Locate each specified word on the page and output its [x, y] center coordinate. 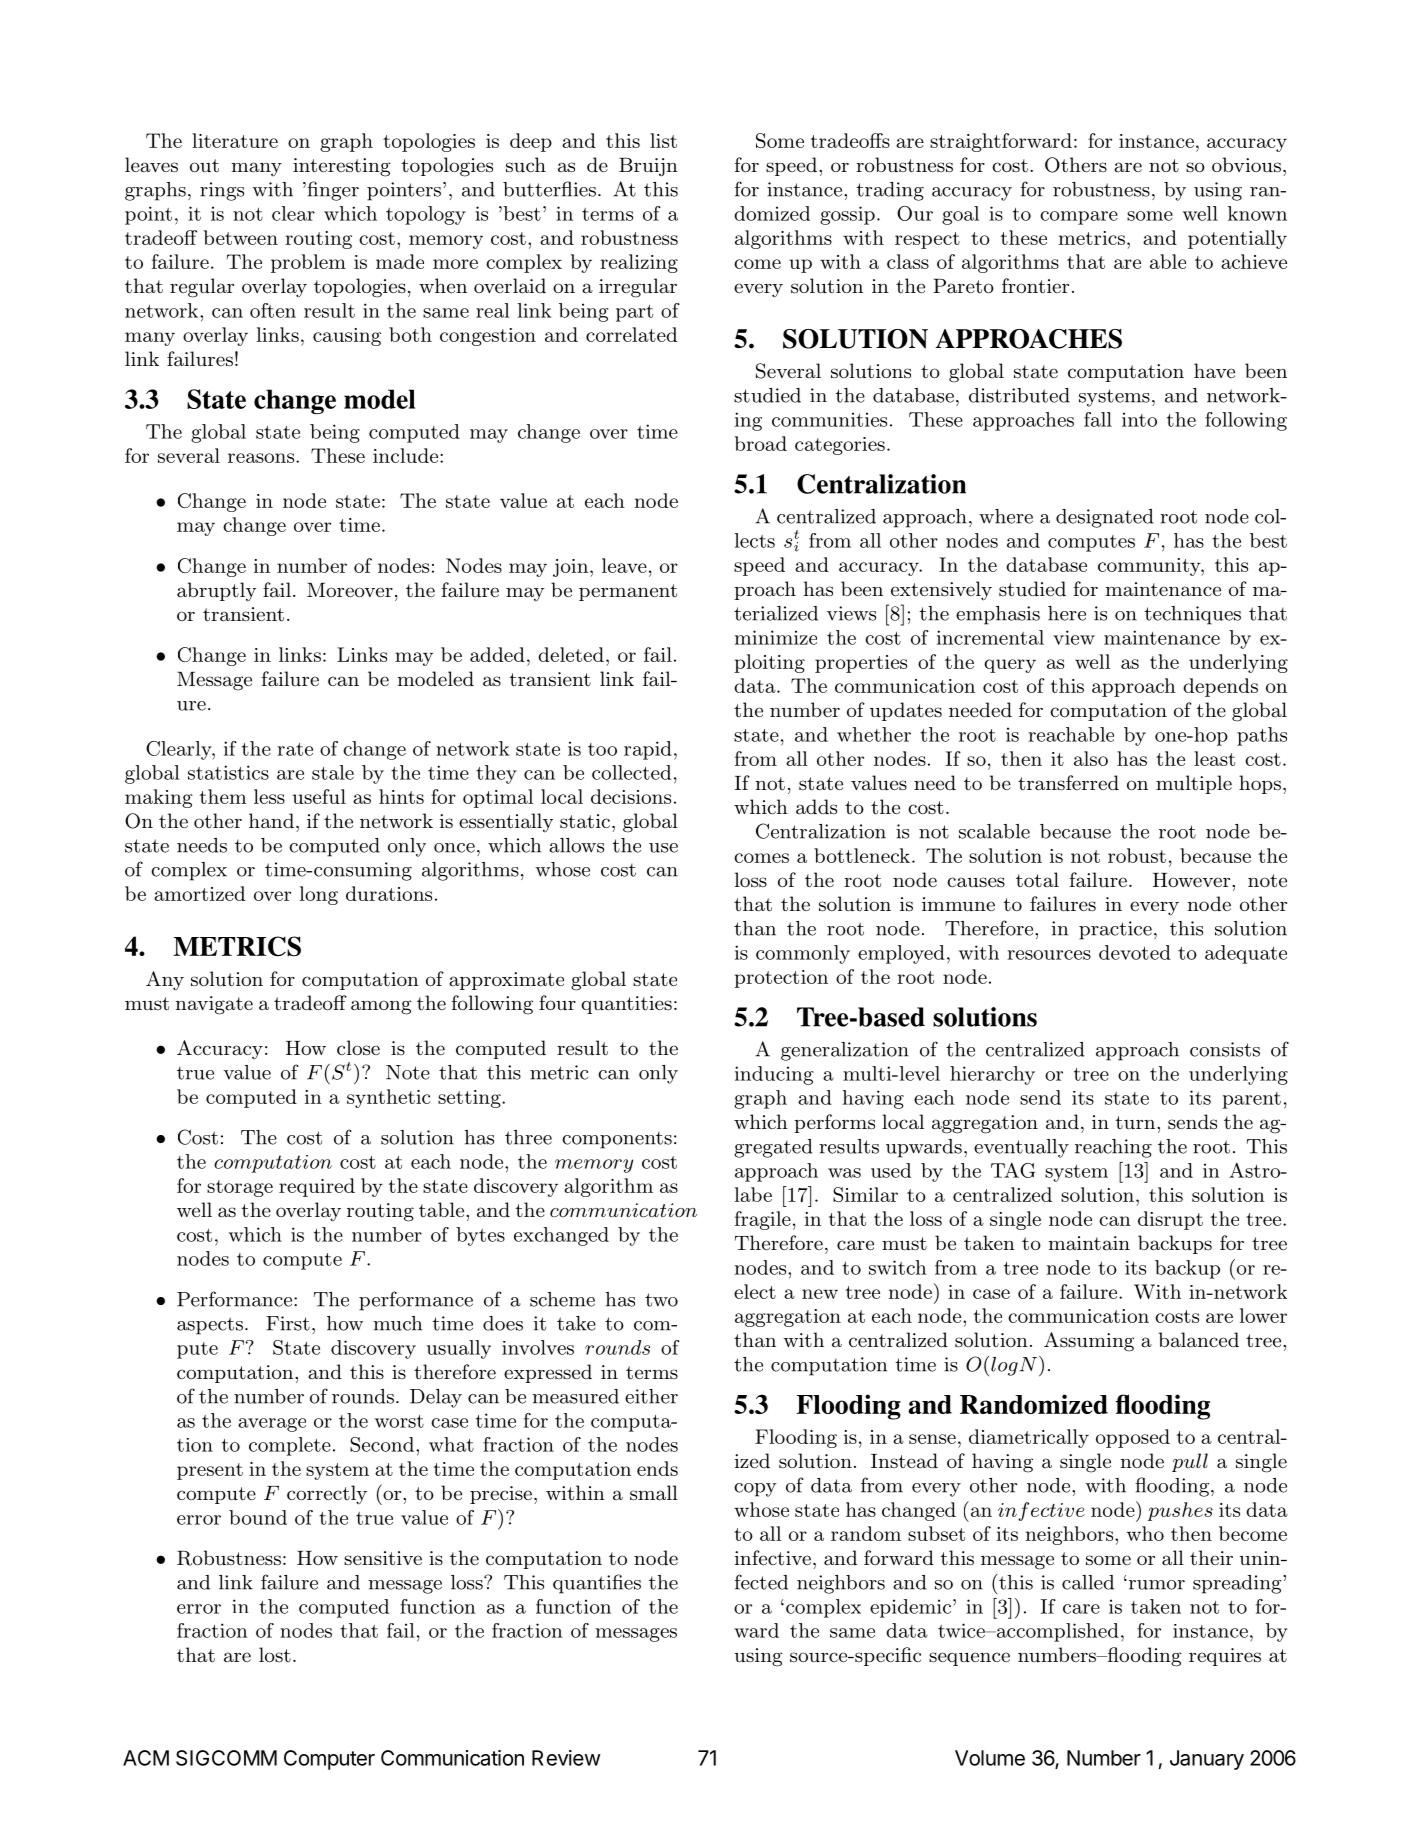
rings [222, 191]
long [319, 895]
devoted [1135, 952]
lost [275, 1654]
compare [1079, 218]
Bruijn [648, 167]
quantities [626, 1005]
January [1207, 1760]
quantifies [597, 1584]
